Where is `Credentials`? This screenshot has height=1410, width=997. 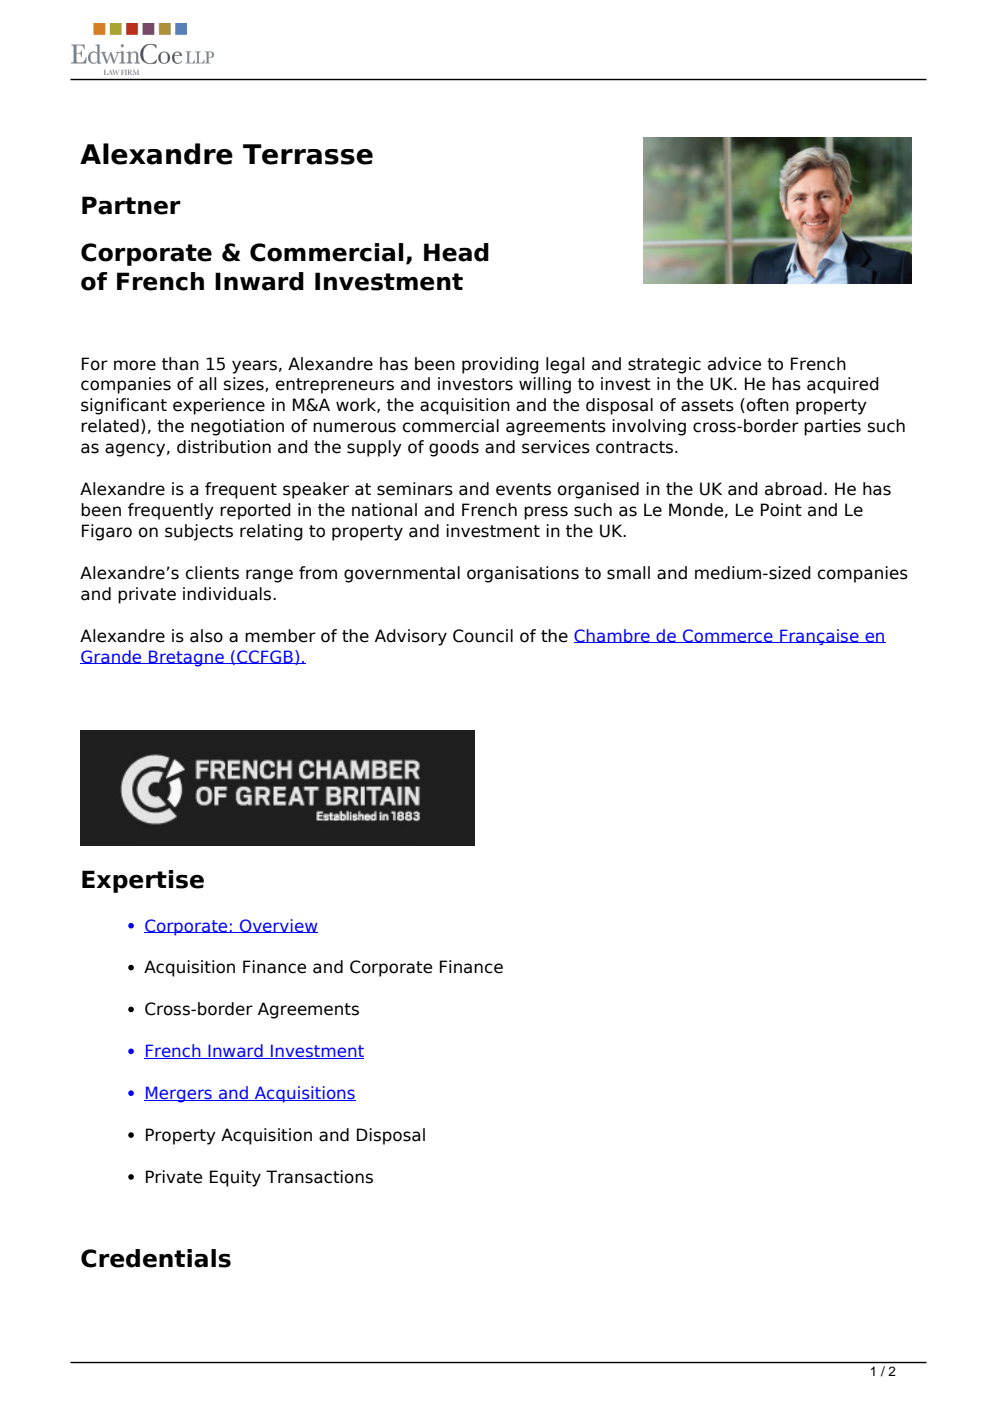 Credentials is located at coordinates (156, 1258).
